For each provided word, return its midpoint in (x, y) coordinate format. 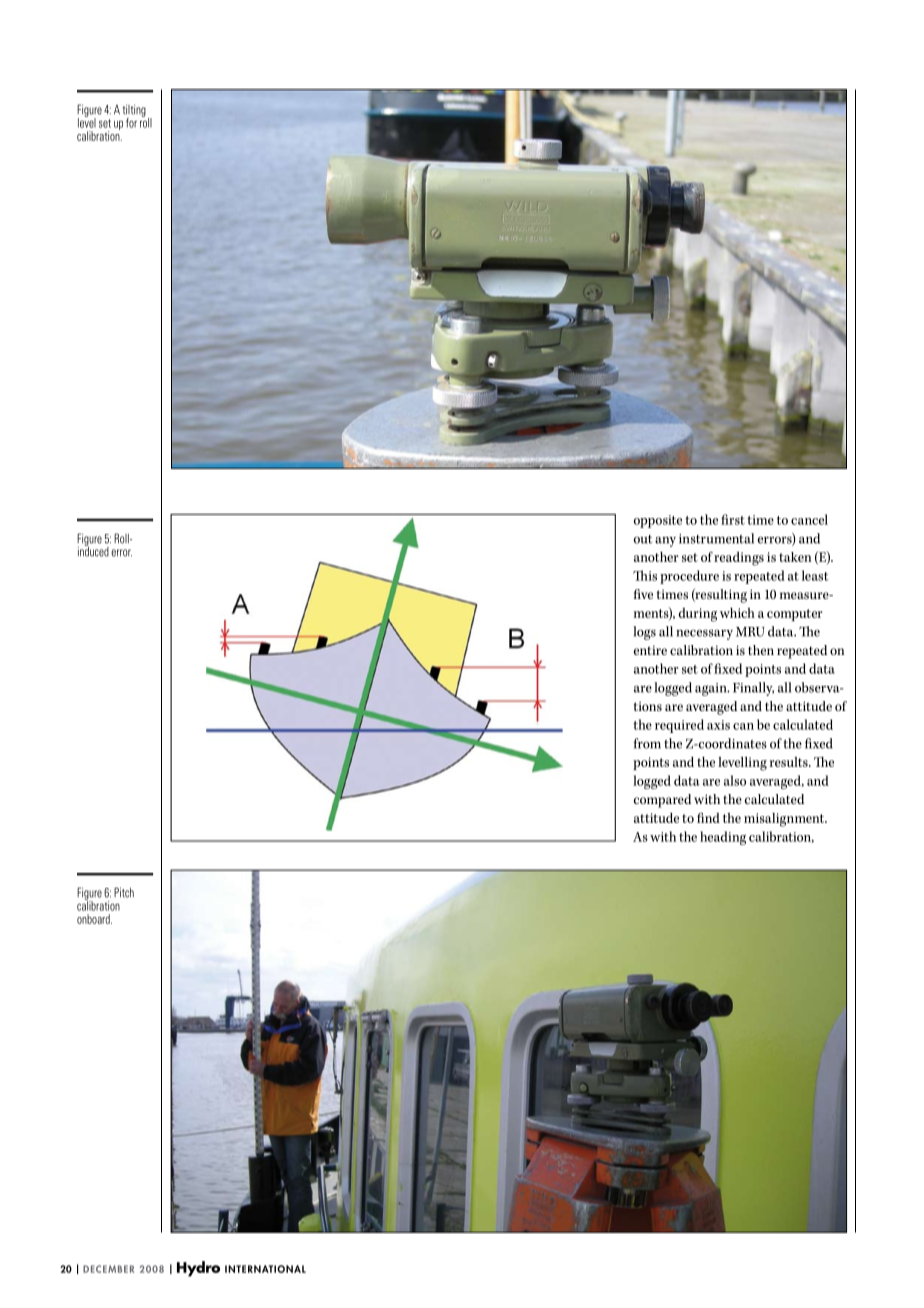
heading (723, 838)
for (131, 123)
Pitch (124, 892)
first (733, 519)
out (643, 539)
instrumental (716, 538)
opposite (658, 521)
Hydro (198, 1269)
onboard (94, 919)
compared (662, 801)
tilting (134, 112)
